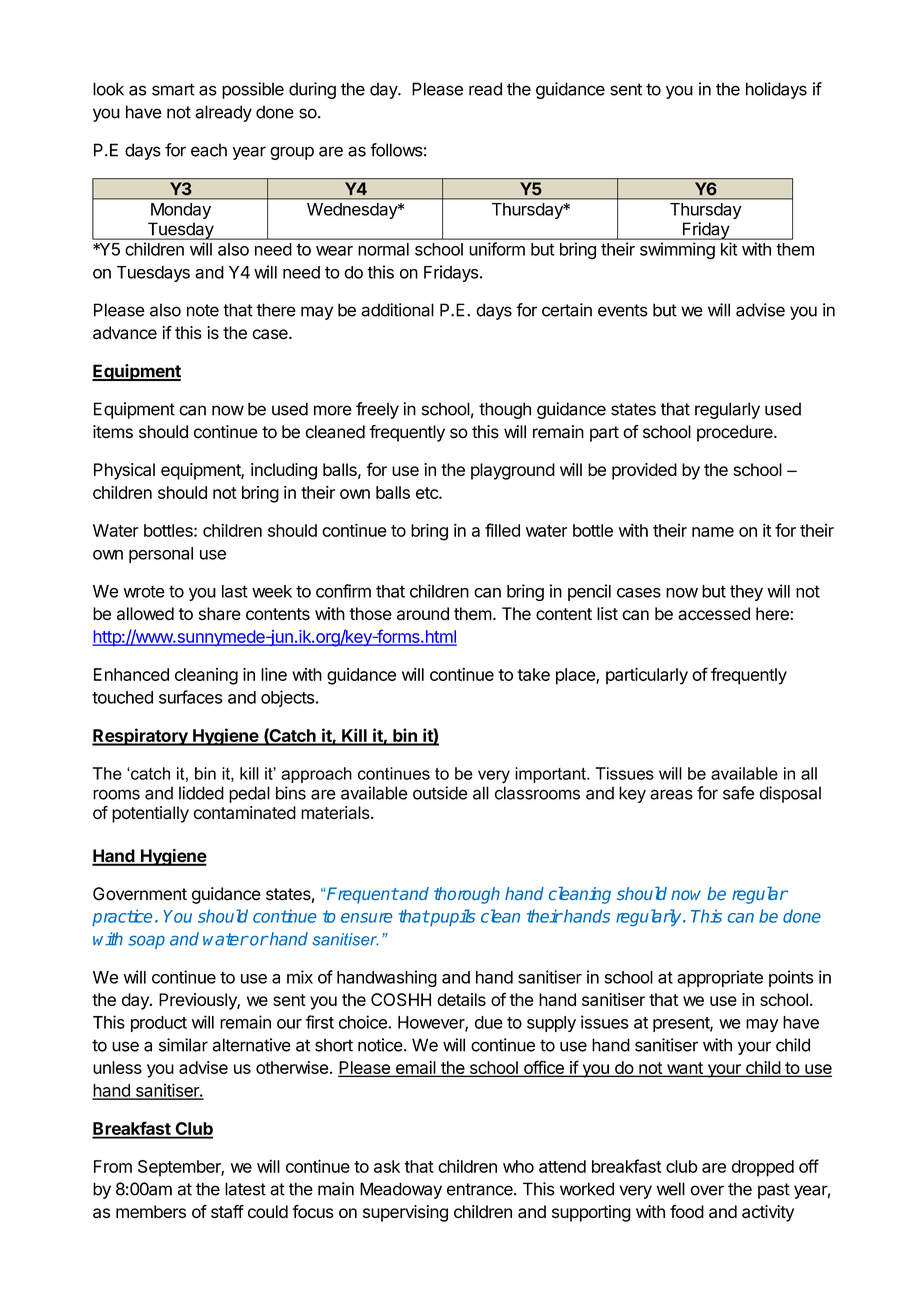 The width and height of the document is (924, 1308). What do you see at coordinates (220, 614) in the document?
I see `share` at bounding box center [220, 614].
